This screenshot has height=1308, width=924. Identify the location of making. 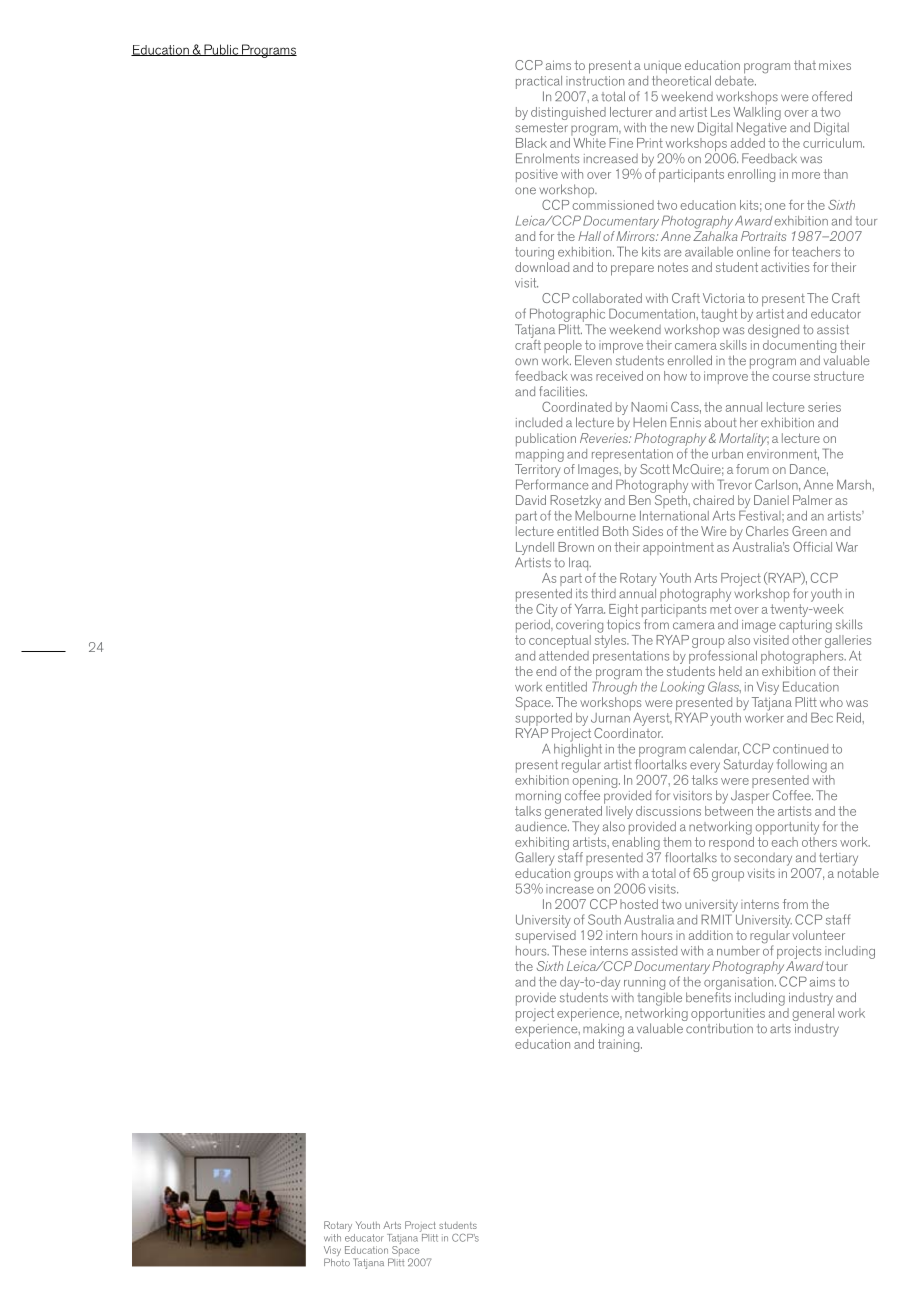
(603, 1030).
